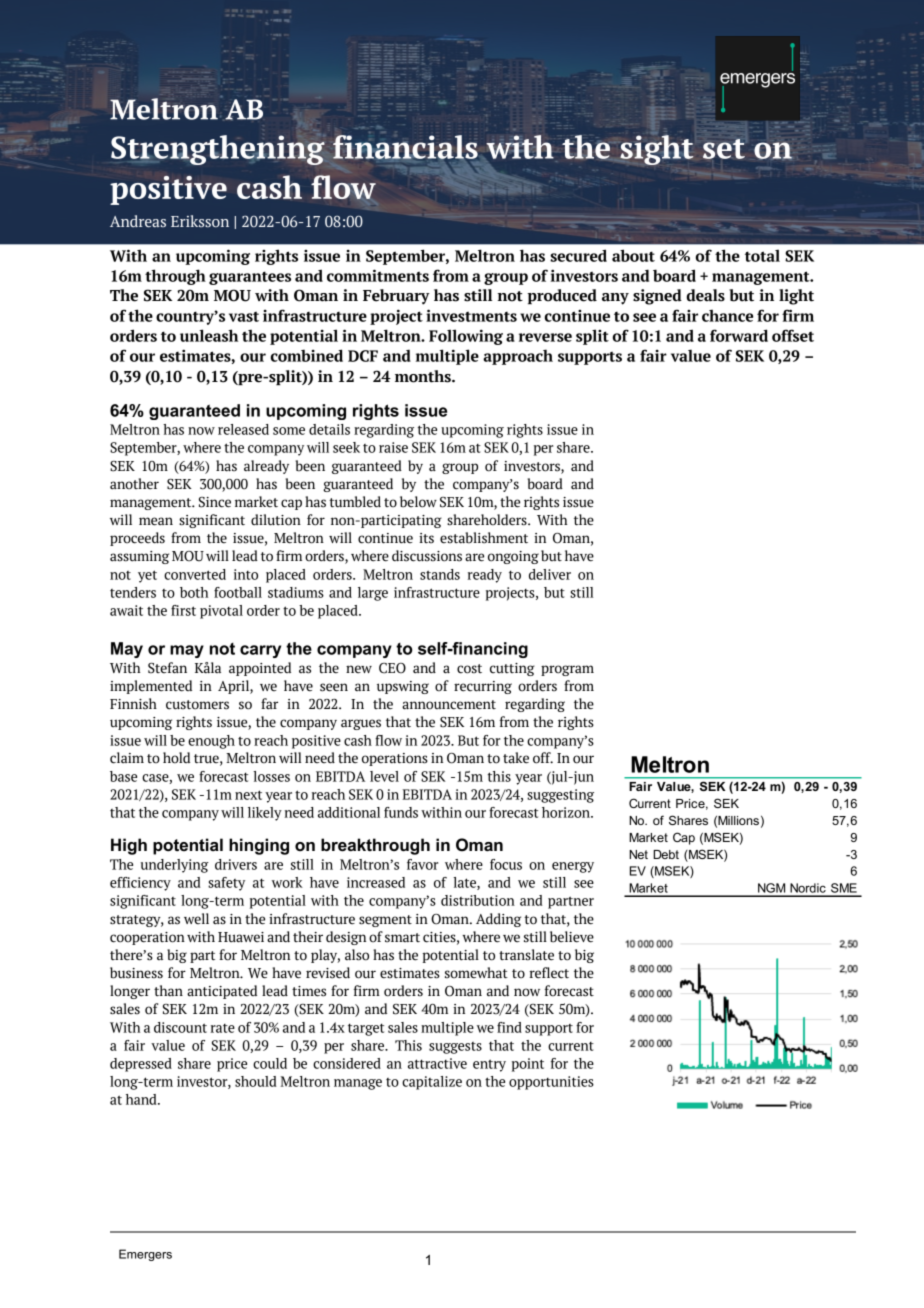 The width and height of the screenshot is (924, 1308). I want to click on Since, so click(215, 502).
